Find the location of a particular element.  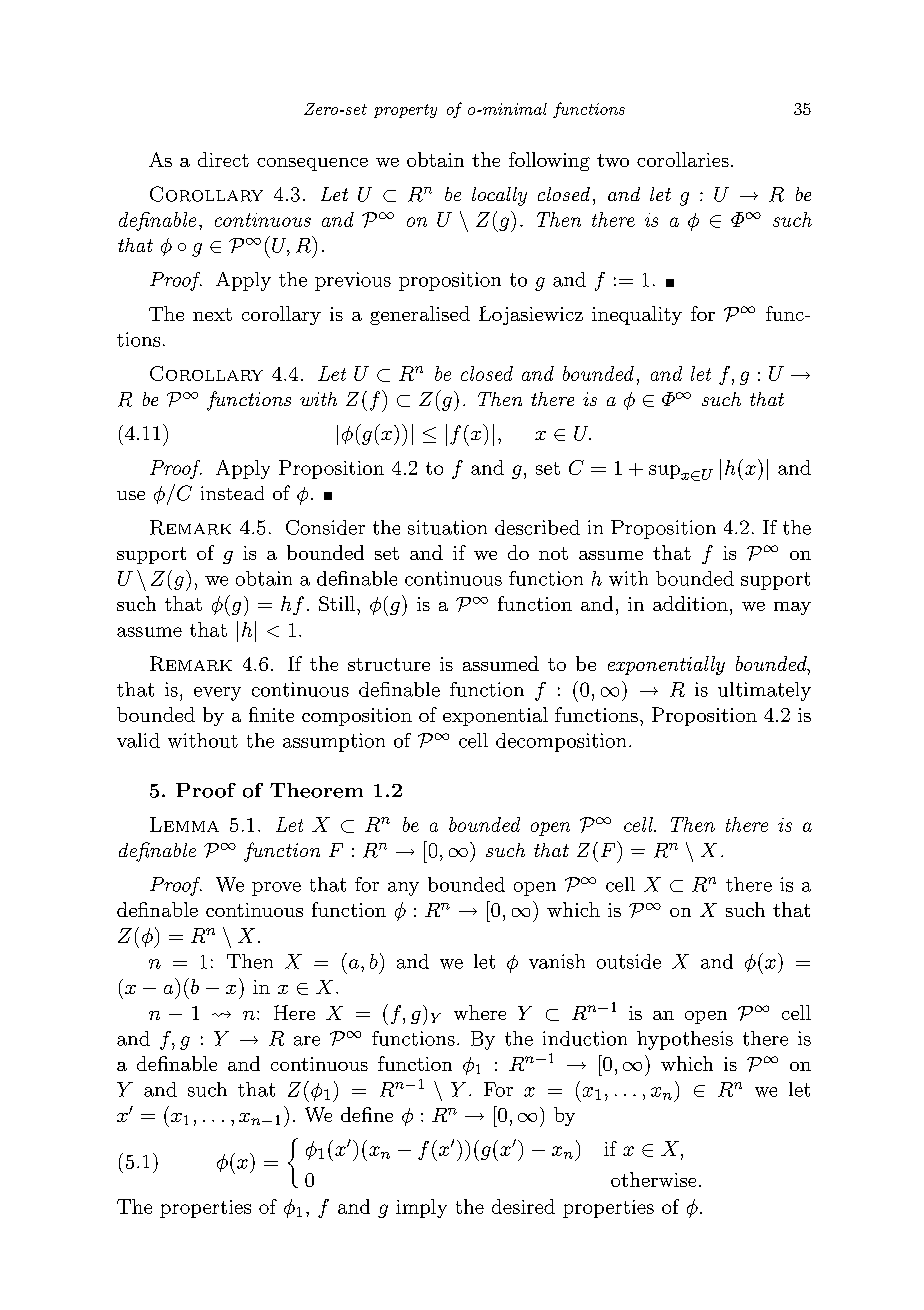

two is located at coordinates (613, 160).
